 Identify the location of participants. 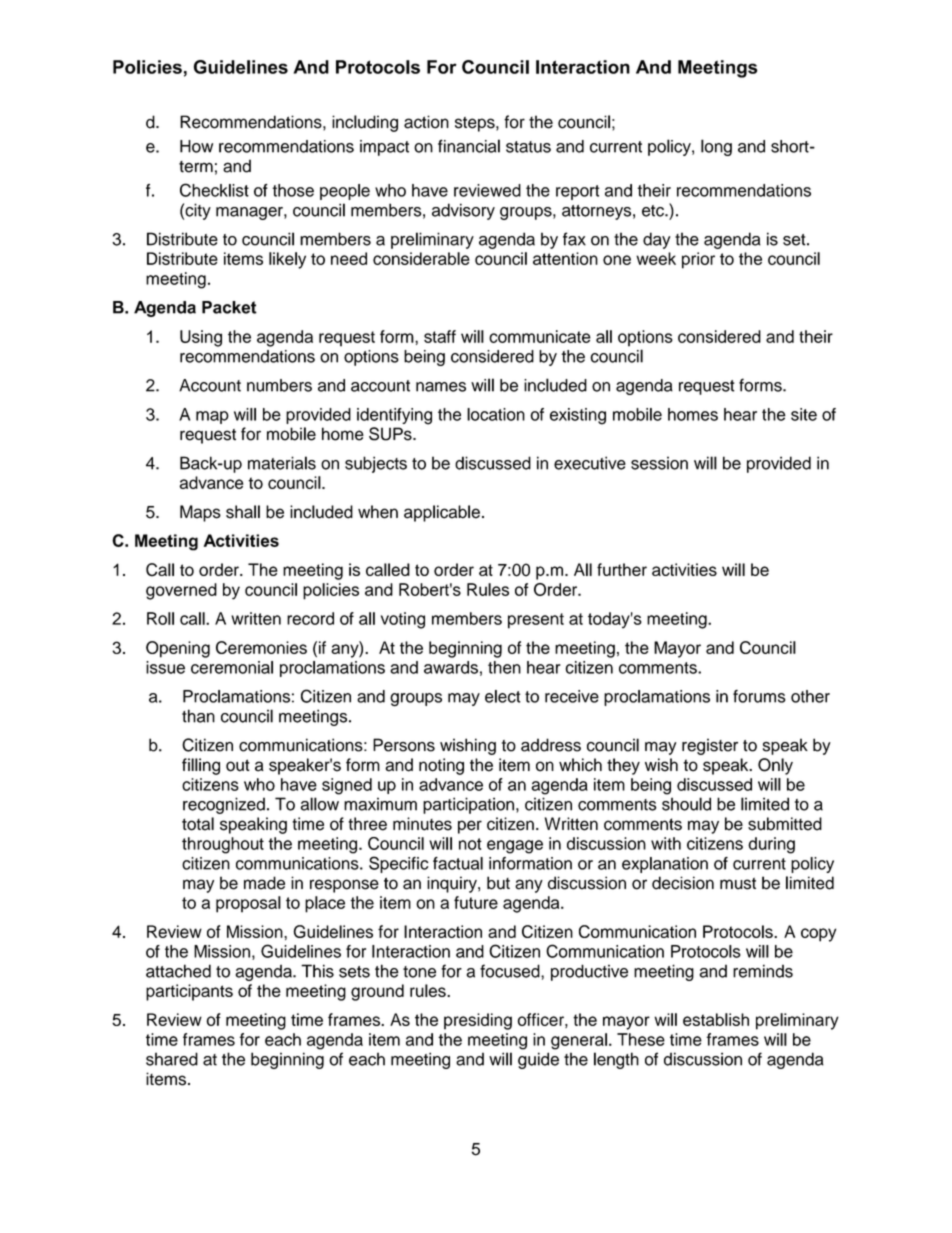
(189, 992).
